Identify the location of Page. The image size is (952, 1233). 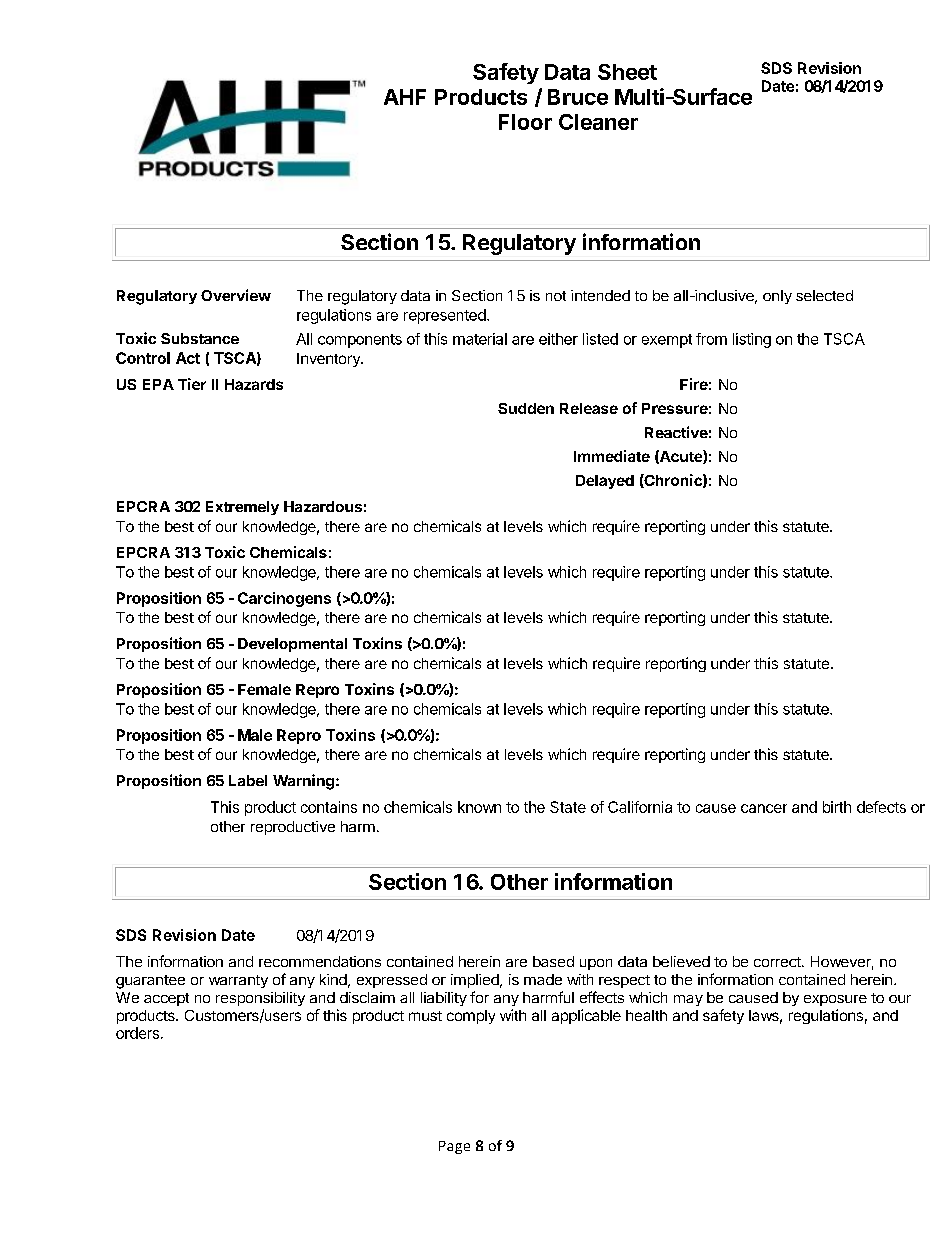
(454, 1147).
